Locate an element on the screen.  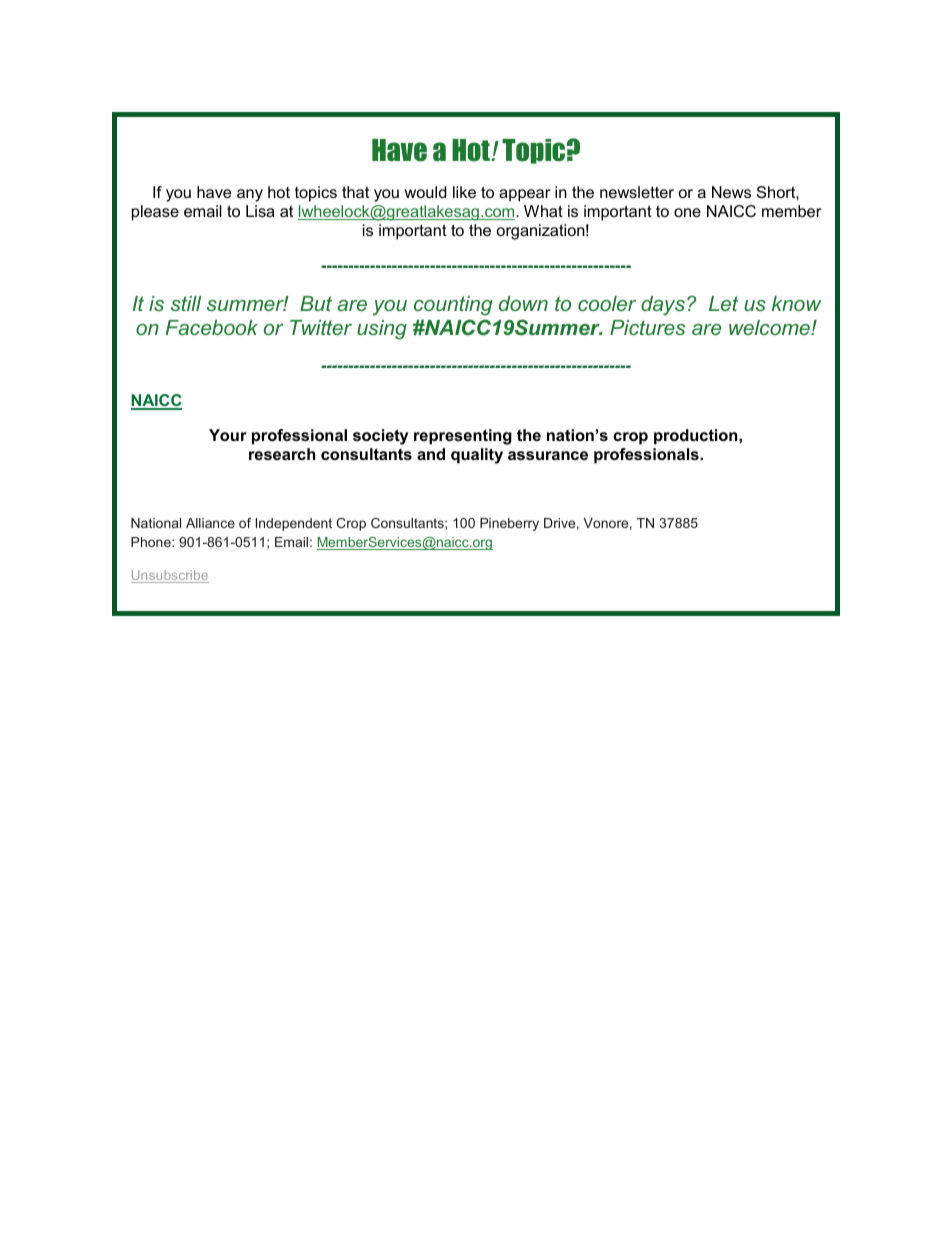
Your is located at coordinates (228, 435).
